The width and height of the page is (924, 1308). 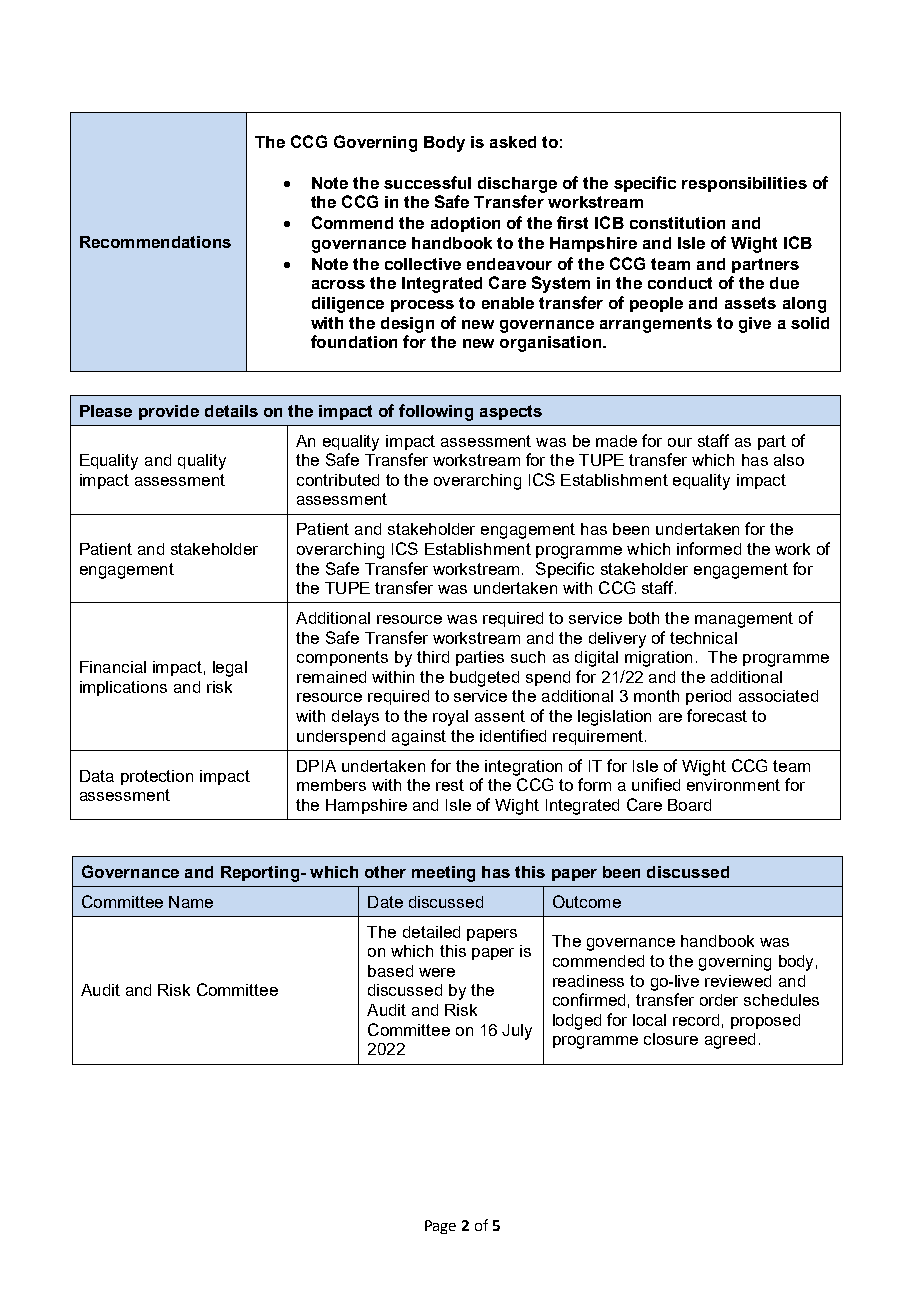 I want to click on Name, so click(x=191, y=902).
